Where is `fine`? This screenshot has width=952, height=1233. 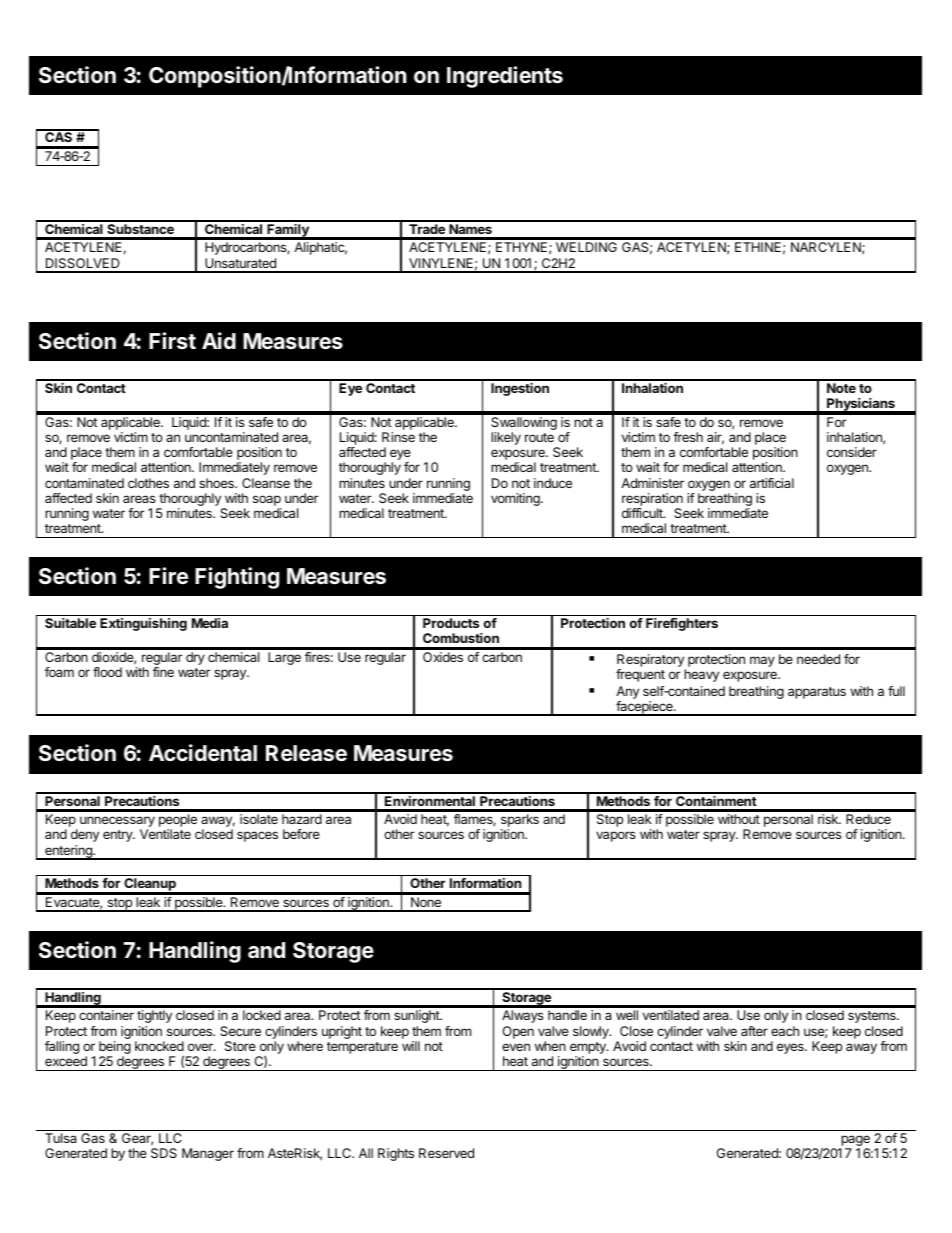 fine is located at coordinates (163, 672).
